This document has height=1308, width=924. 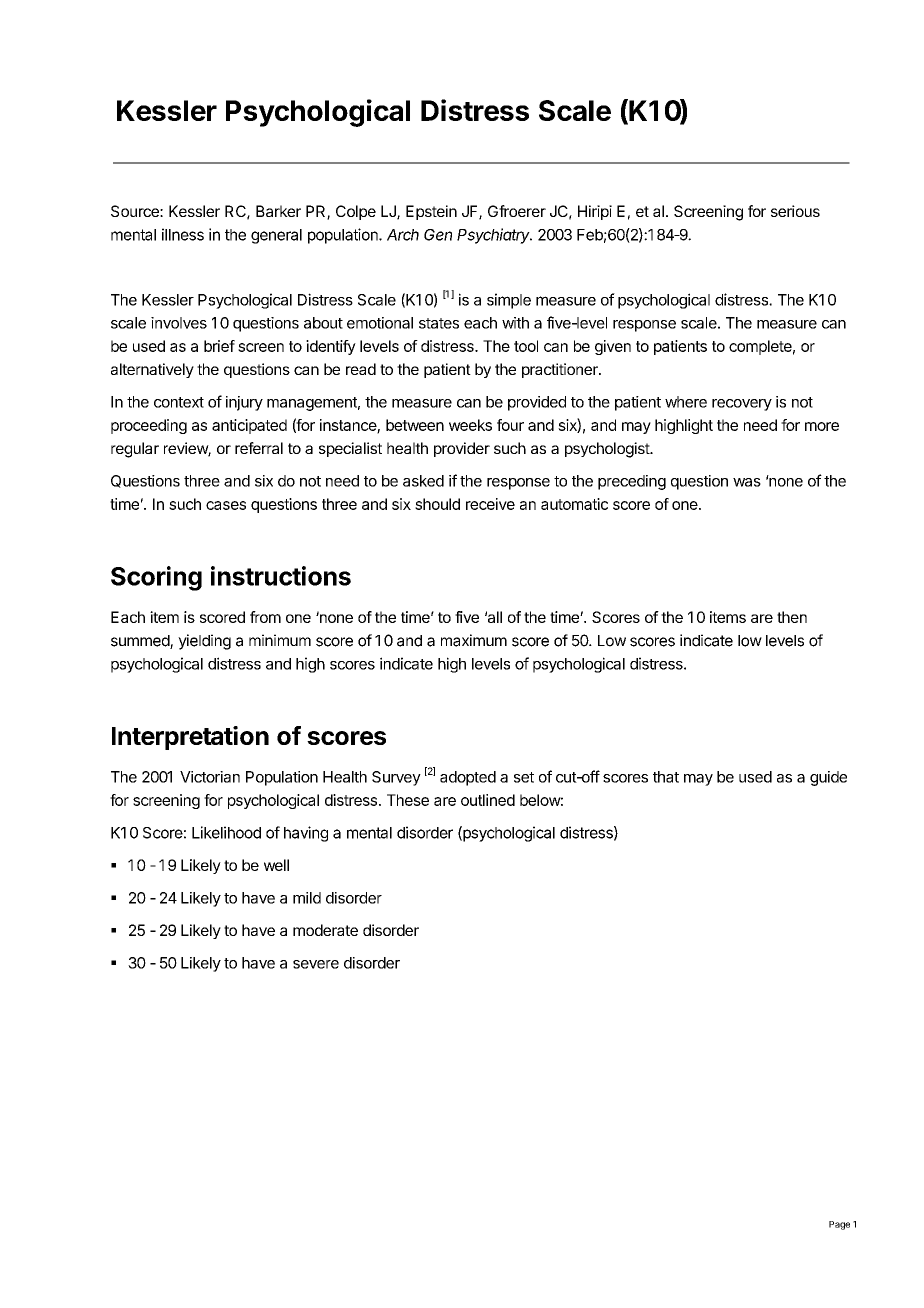 What do you see at coordinates (839, 1225) in the document?
I see `Page` at bounding box center [839, 1225].
